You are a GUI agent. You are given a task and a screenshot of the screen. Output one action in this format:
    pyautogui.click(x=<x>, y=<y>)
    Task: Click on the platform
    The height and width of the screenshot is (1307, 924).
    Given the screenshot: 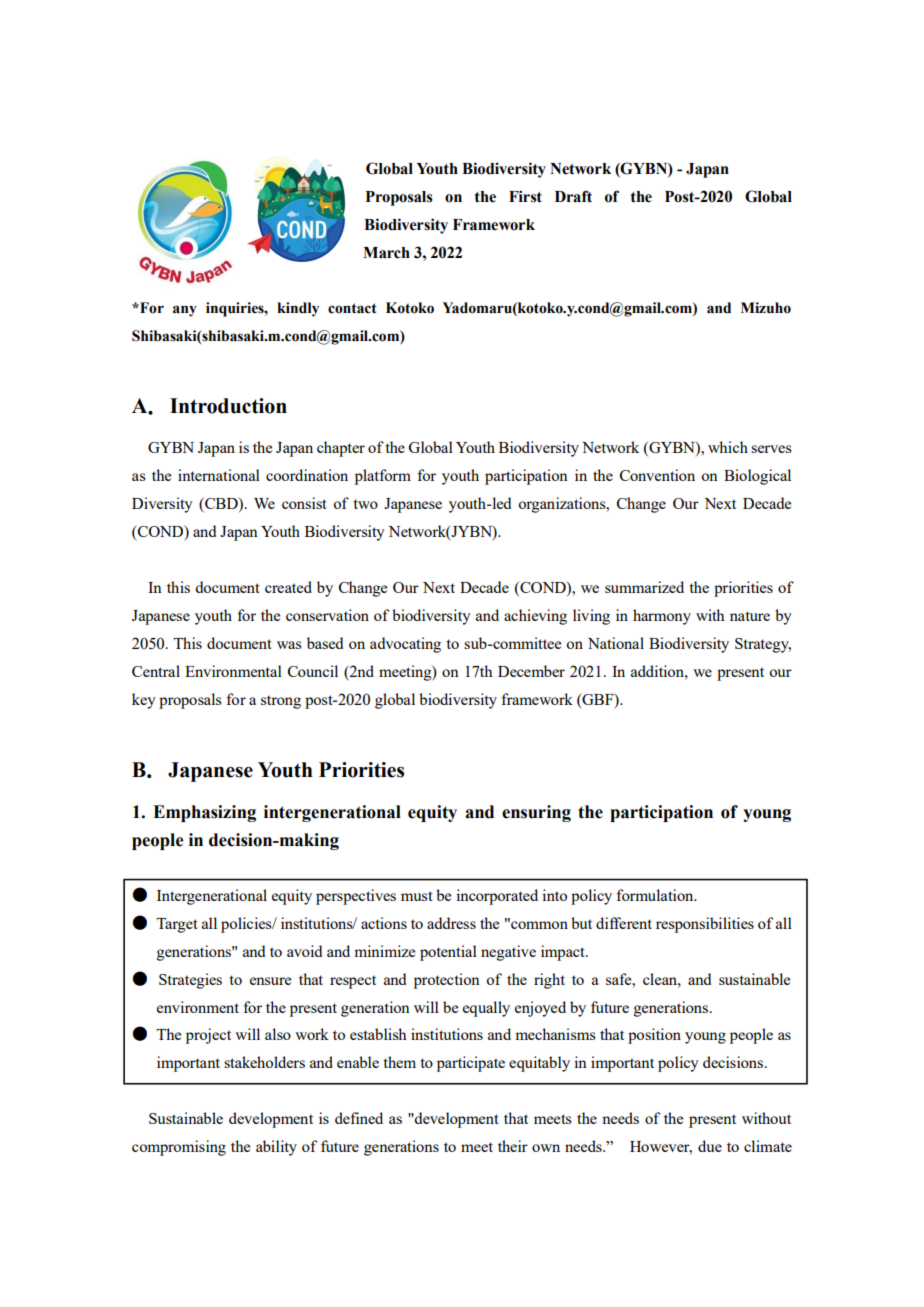 What is the action you would take?
    pyautogui.click(x=383, y=477)
